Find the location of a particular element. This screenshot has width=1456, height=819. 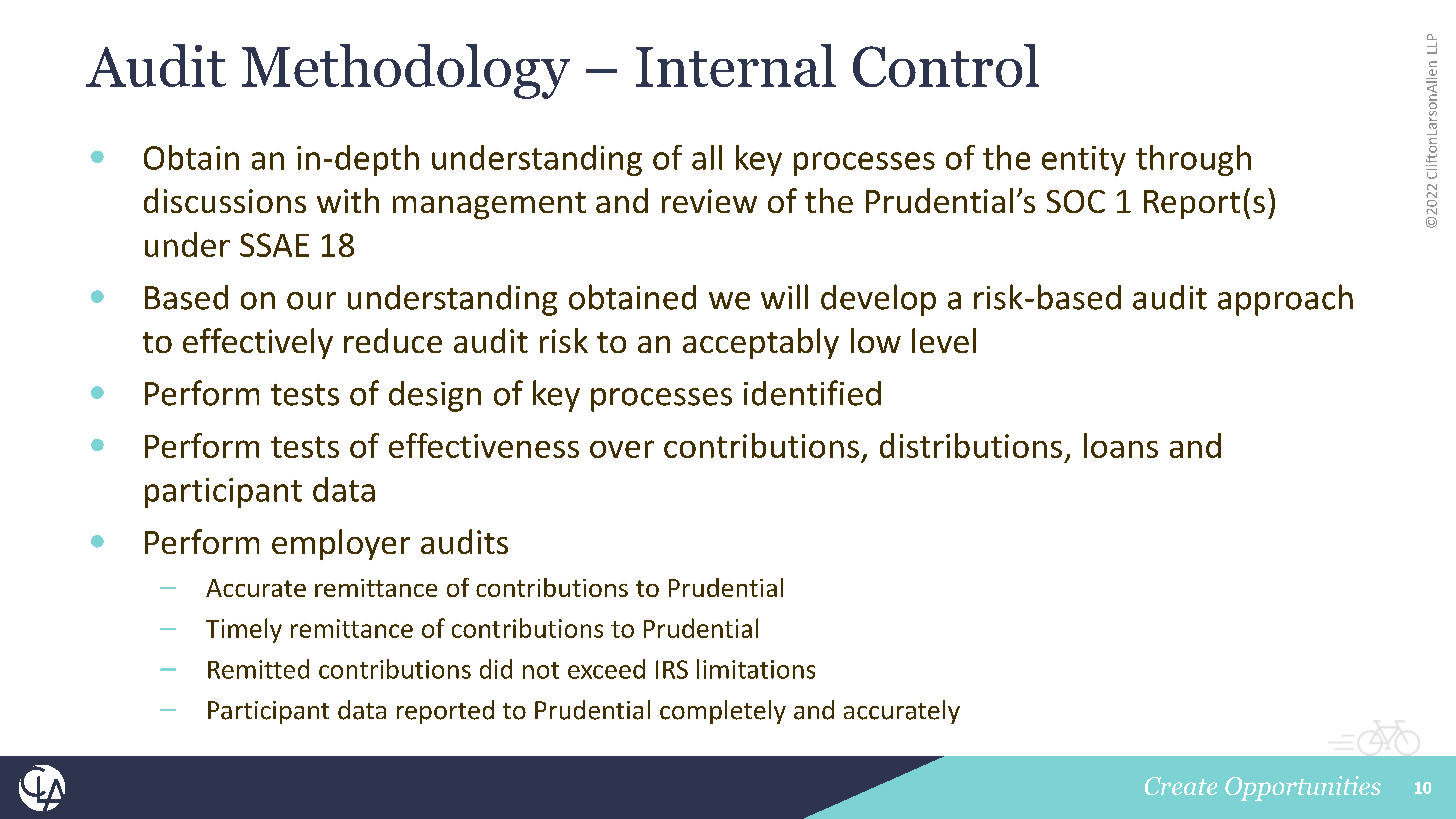

Internal is located at coordinates (736, 65).
